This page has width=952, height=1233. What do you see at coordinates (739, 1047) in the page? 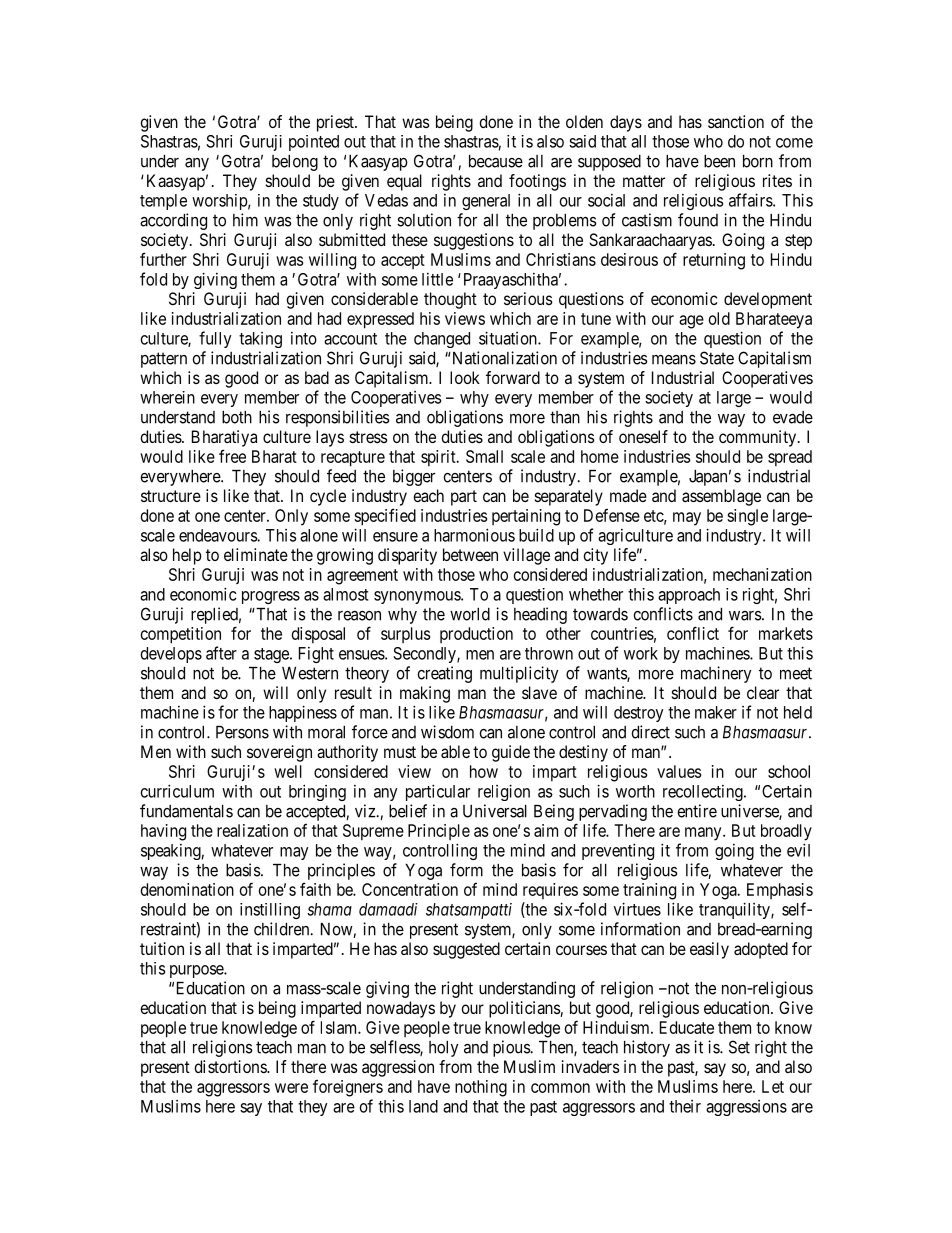
I see `Set` at bounding box center [739, 1047].
